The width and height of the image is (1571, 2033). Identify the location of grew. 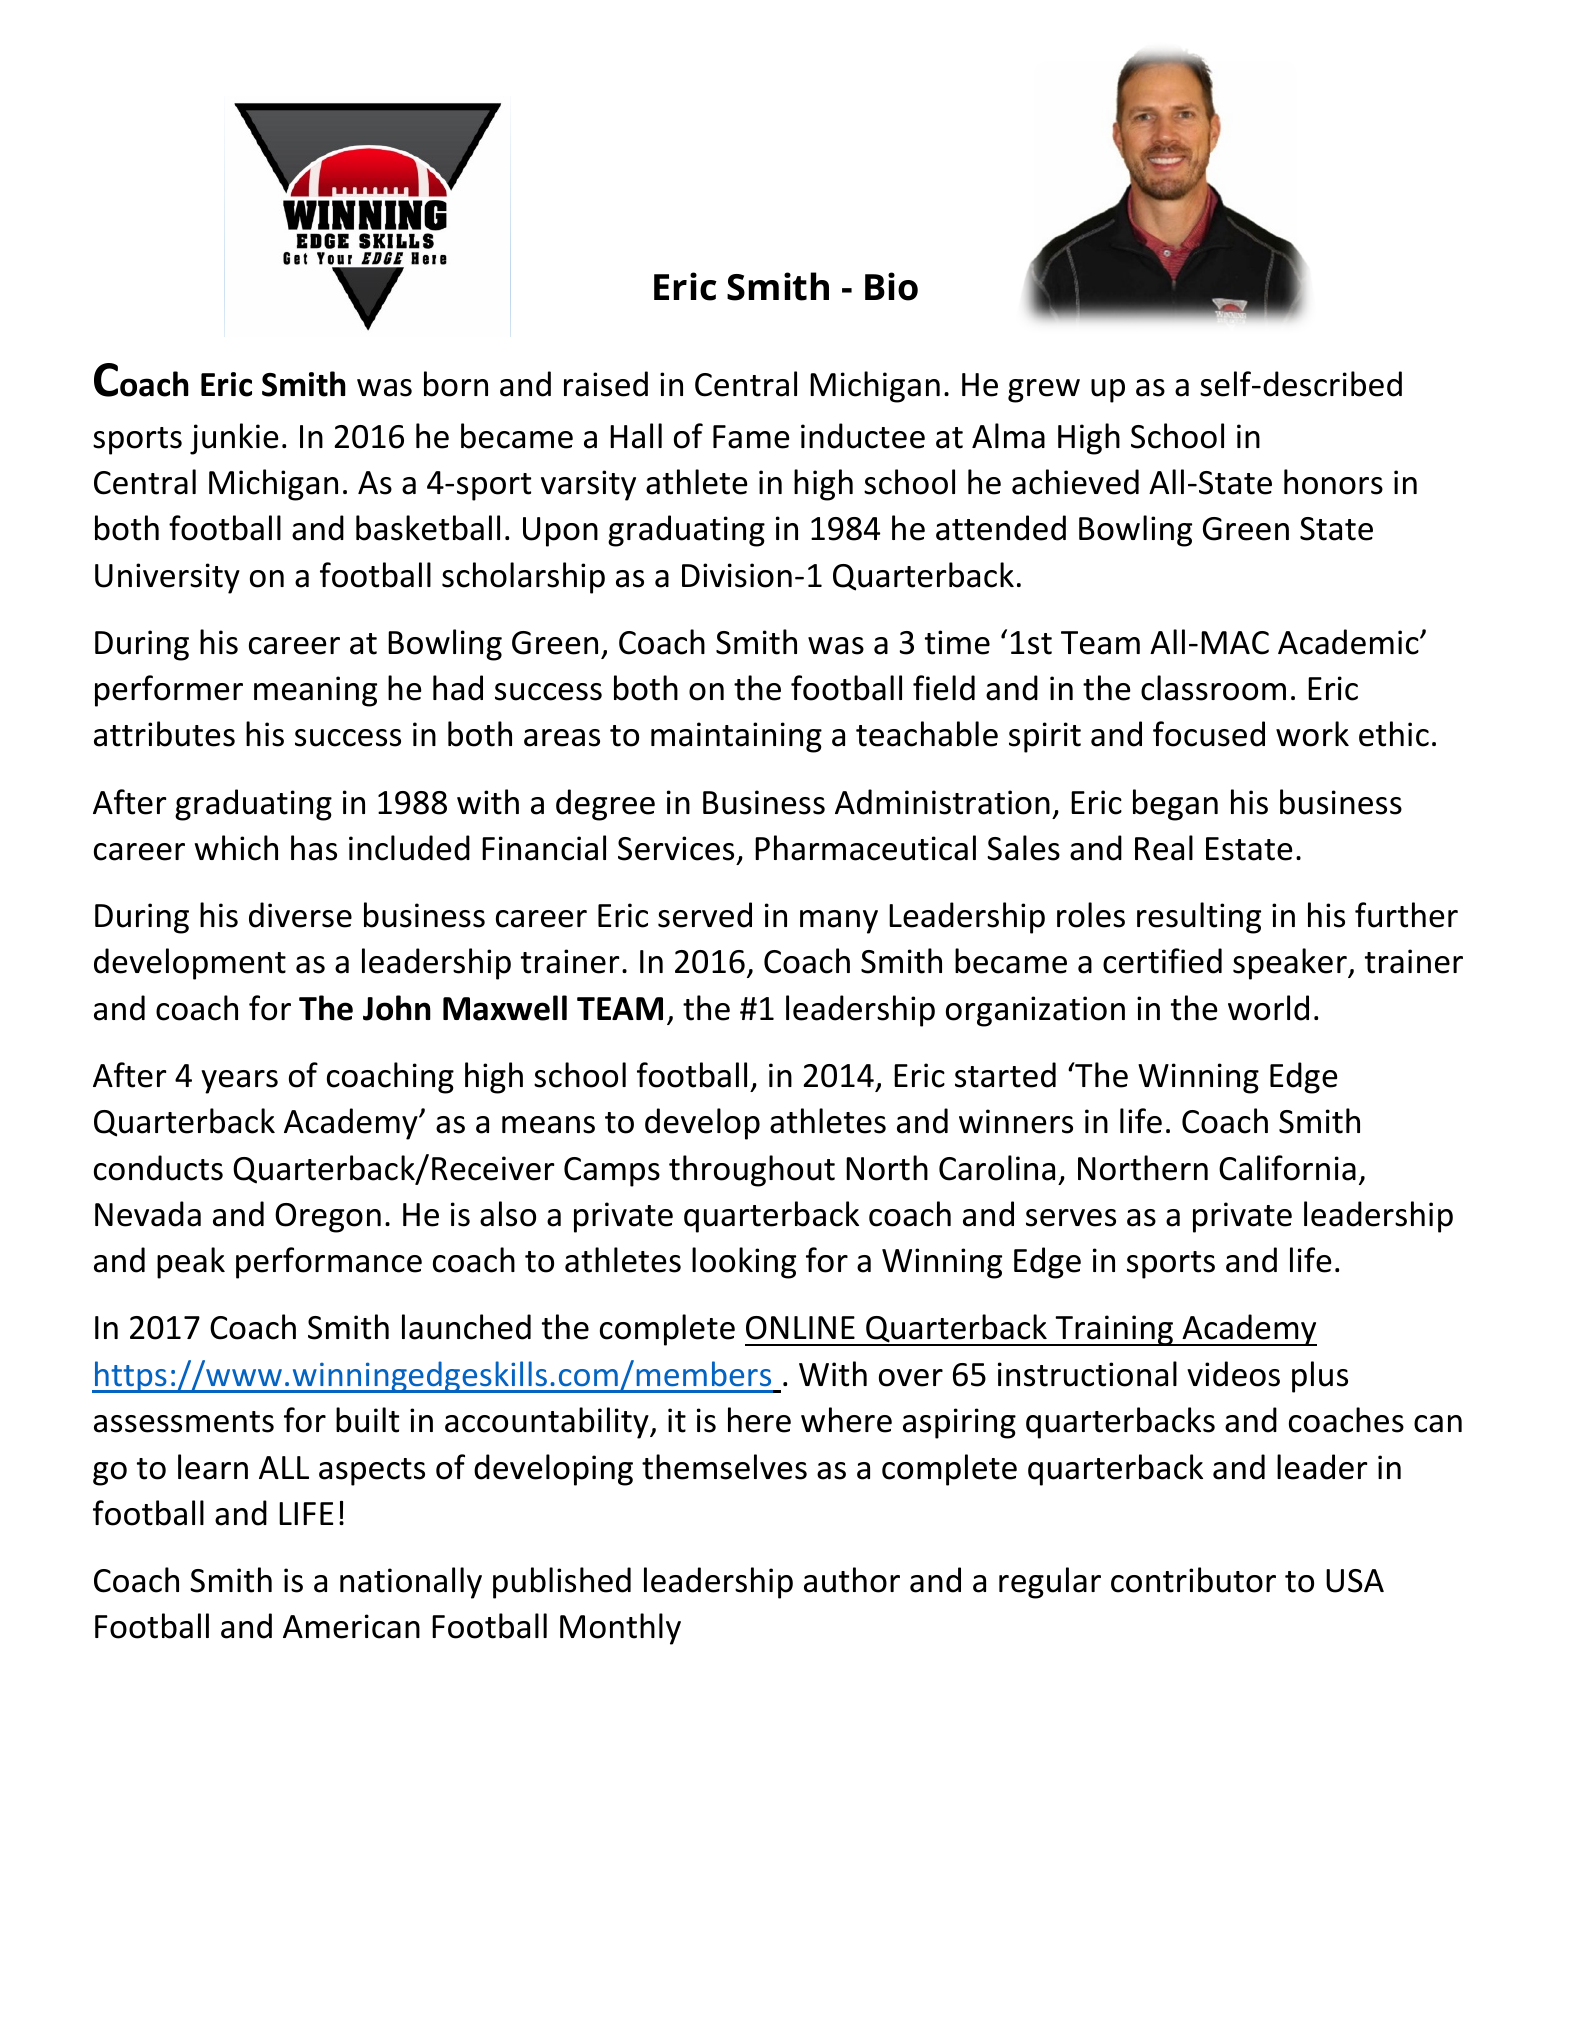
(1044, 391).
